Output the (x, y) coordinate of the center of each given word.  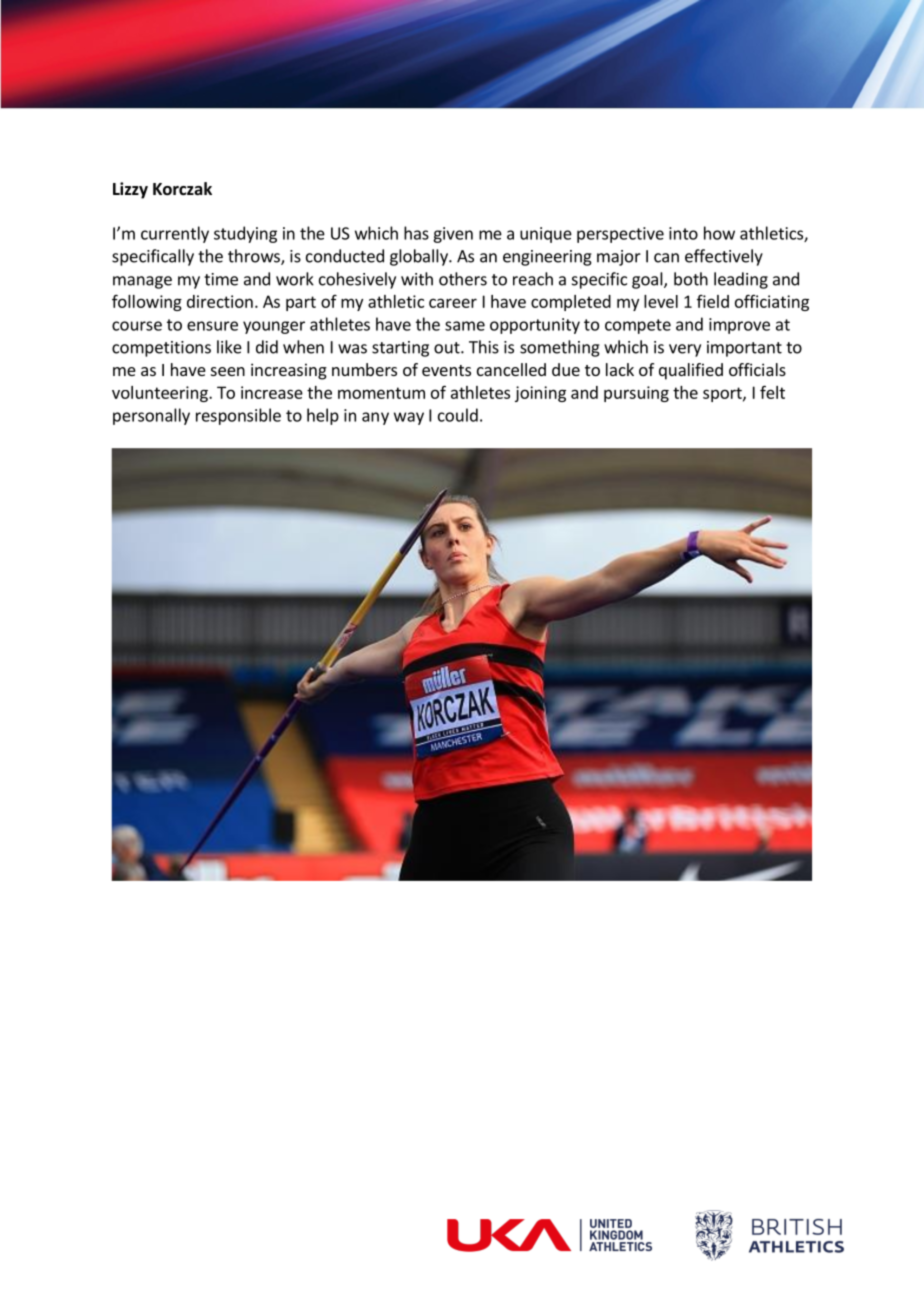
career (453, 303)
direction (220, 301)
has (416, 233)
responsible (238, 416)
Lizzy (130, 190)
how (719, 233)
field (713, 301)
